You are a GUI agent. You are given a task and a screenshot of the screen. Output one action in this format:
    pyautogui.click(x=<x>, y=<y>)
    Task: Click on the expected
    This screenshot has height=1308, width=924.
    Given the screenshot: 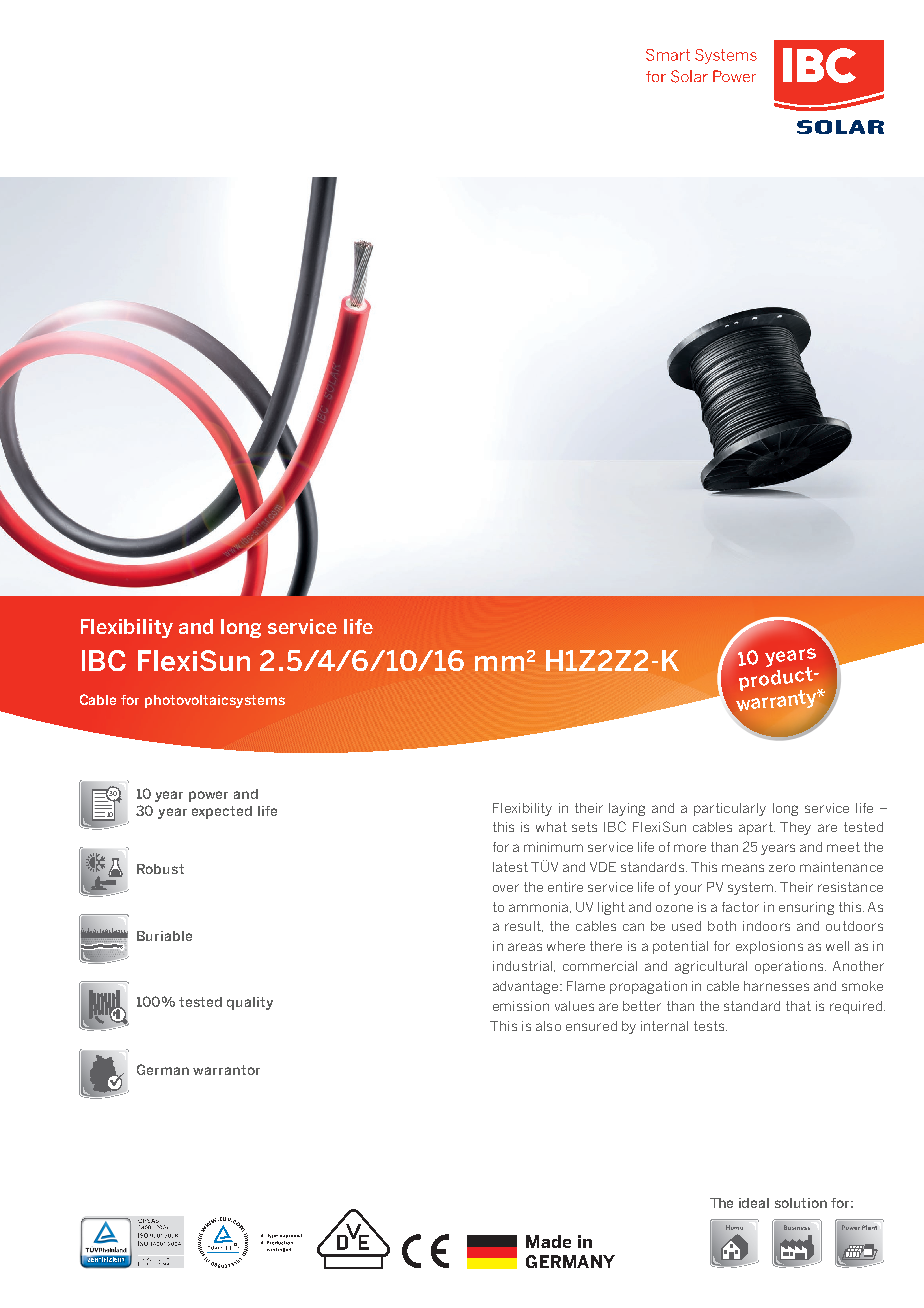 What is the action you would take?
    pyautogui.click(x=222, y=812)
